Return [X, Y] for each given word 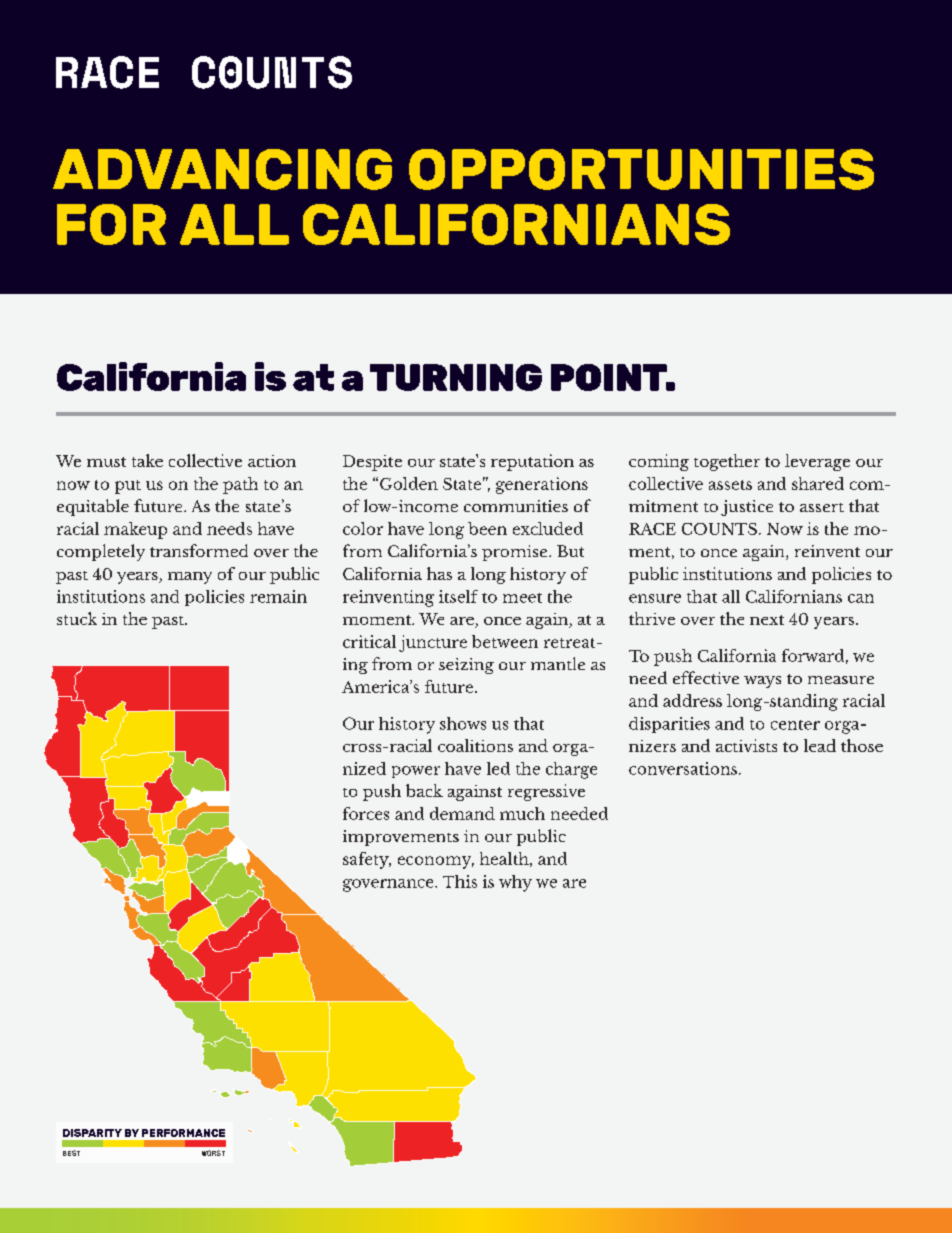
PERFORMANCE [183, 1133]
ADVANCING [222, 169]
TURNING [456, 377]
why [515, 883]
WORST [213, 1153]
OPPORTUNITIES [641, 169]
